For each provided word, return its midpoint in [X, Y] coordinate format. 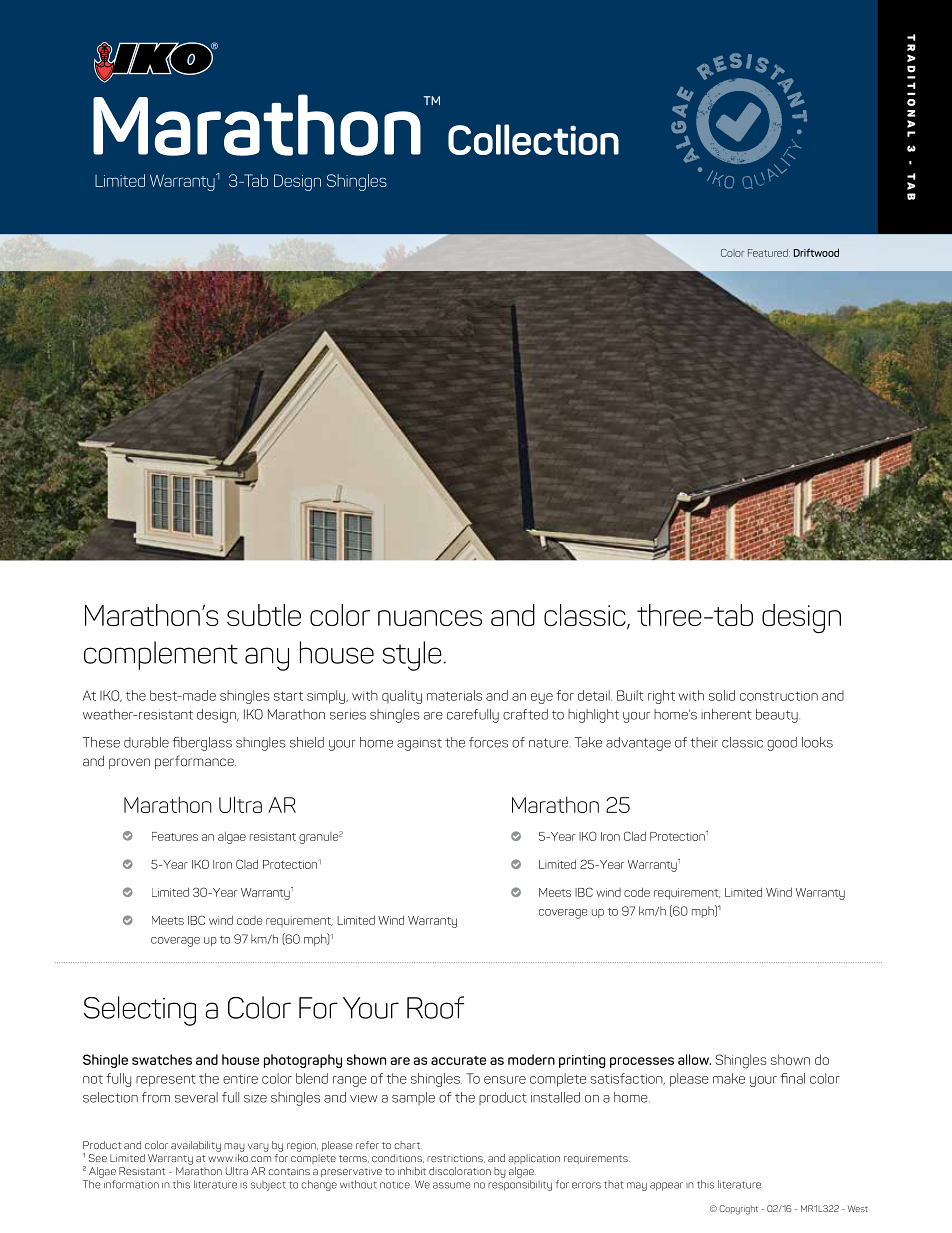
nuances [430, 618]
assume [452, 1185]
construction [779, 696]
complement [161, 655]
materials [454, 695]
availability [196, 1146]
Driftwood [816, 252]
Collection [533, 139]
